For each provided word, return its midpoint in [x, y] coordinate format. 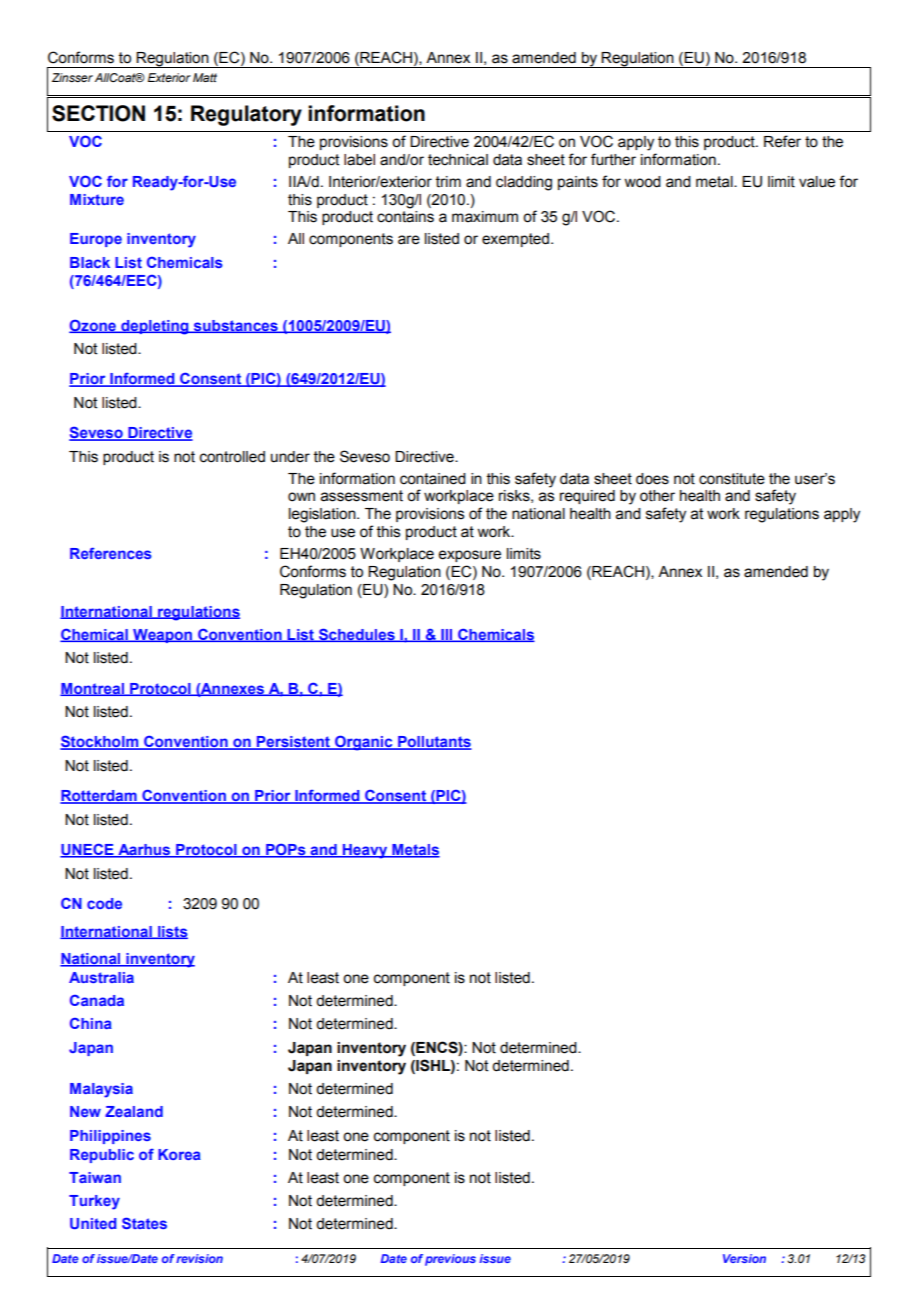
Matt [205, 77]
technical [458, 160]
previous [450, 1260]
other [657, 496]
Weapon [162, 636]
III [447, 635]
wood [642, 182]
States [144, 1223]
